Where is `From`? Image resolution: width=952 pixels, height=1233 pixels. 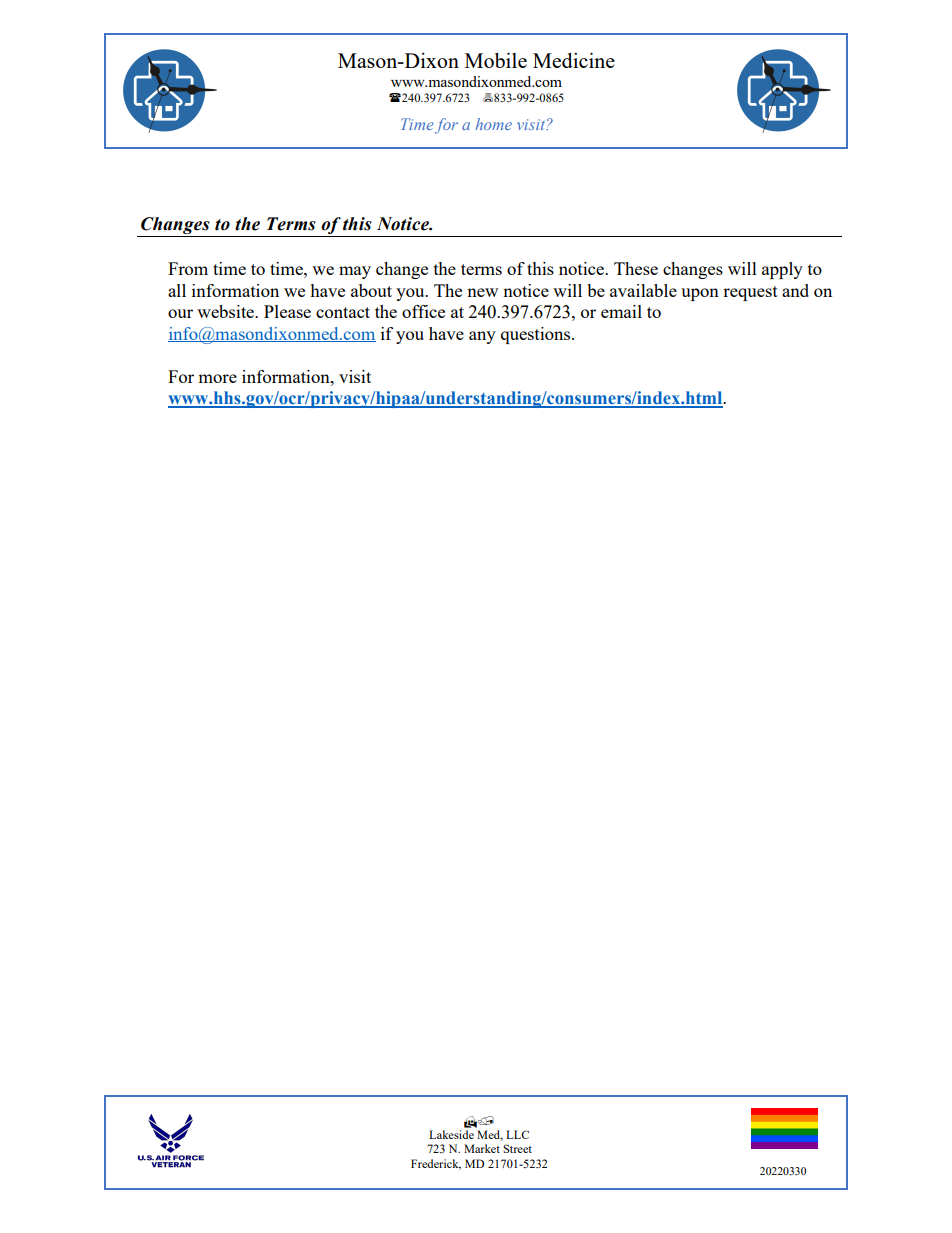
From is located at coordinates (188, 268).
